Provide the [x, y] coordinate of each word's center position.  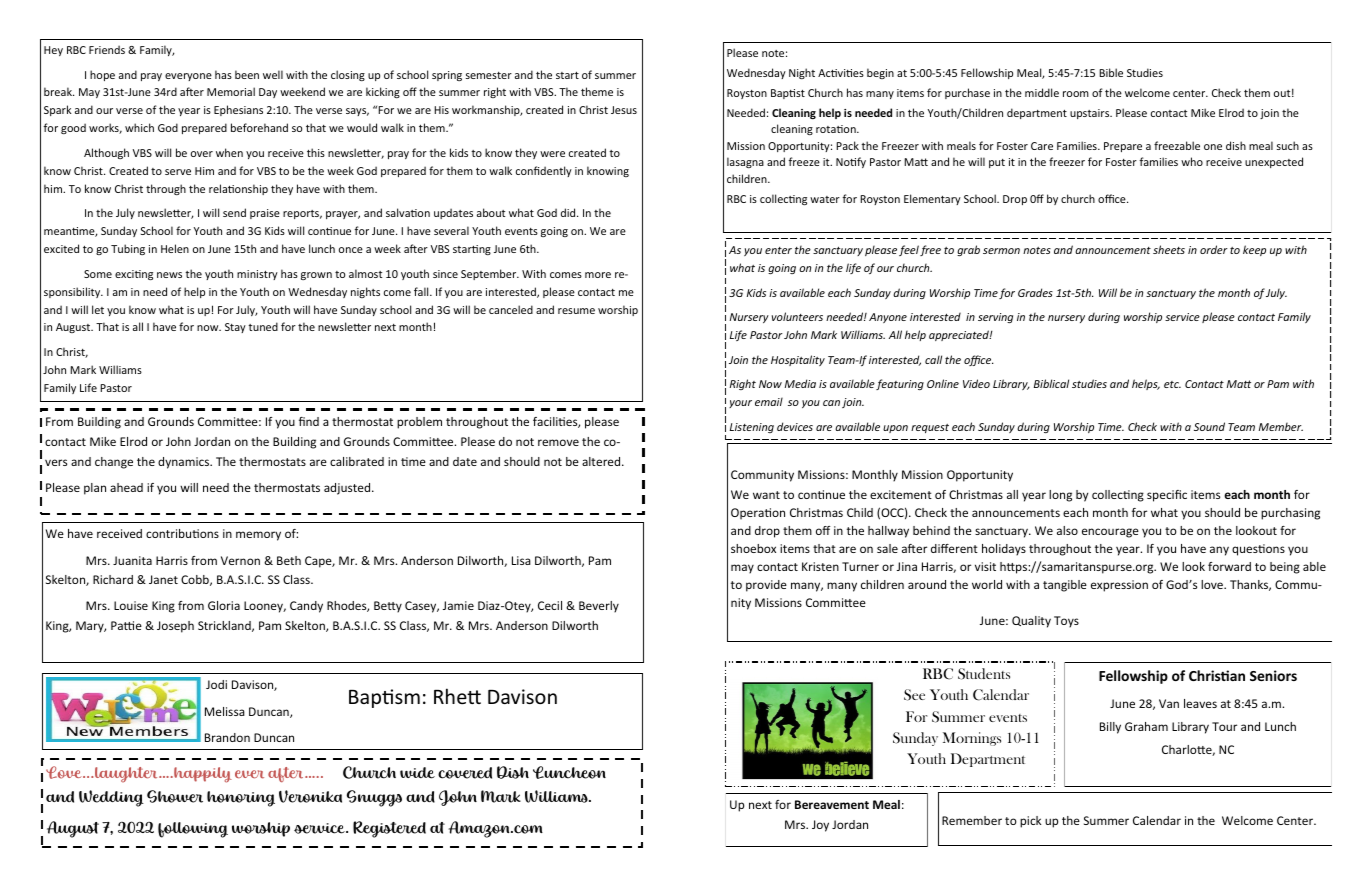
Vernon [240, 560]
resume [576, 311]
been [247, 74]
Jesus [624, 110]
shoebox [753, 548]
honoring [241, 799]
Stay [235, 328]
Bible [1111, 72]
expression [1119, 586]
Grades [1035, 292]
